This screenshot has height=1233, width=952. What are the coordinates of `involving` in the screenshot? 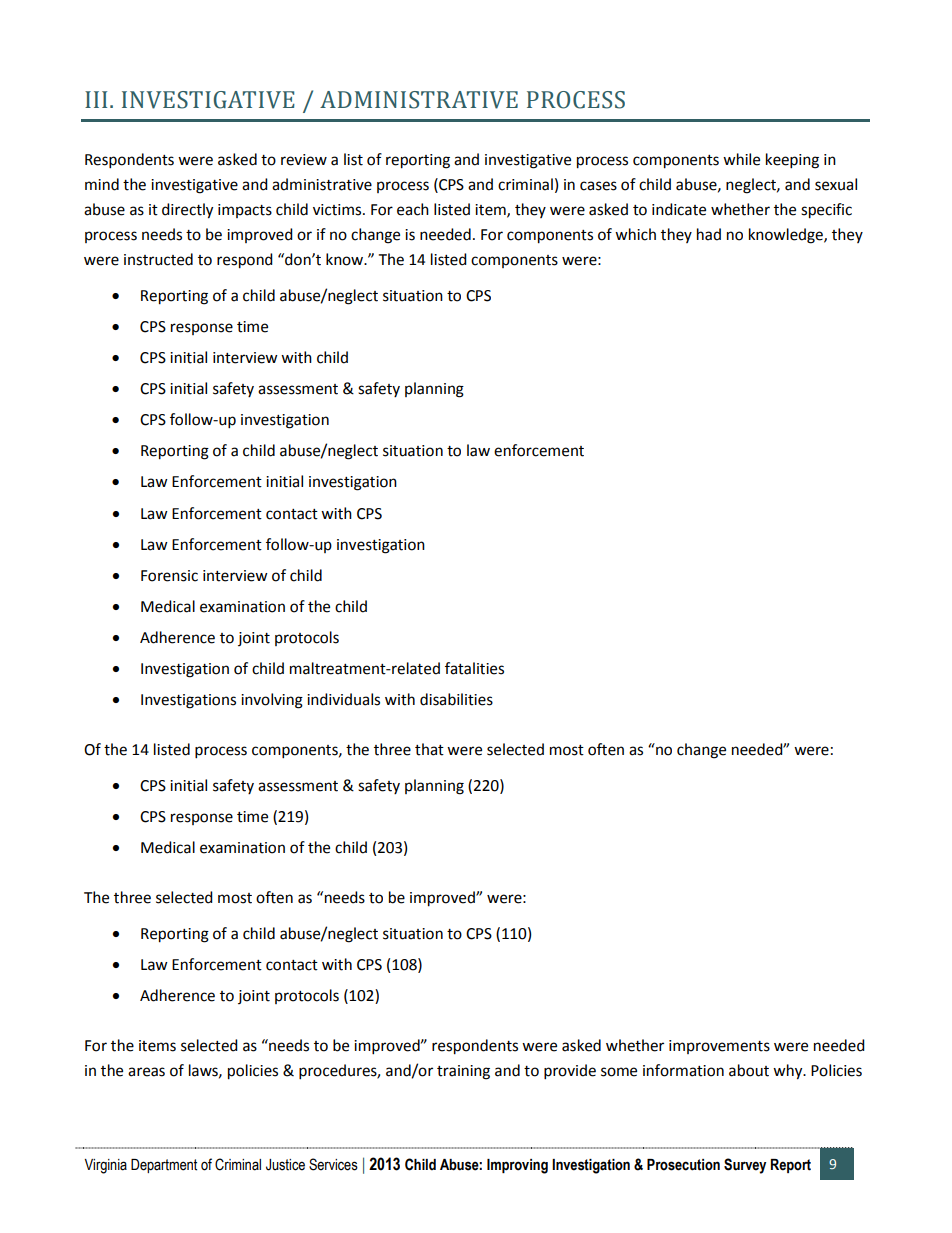 It's located at (272, 701).
